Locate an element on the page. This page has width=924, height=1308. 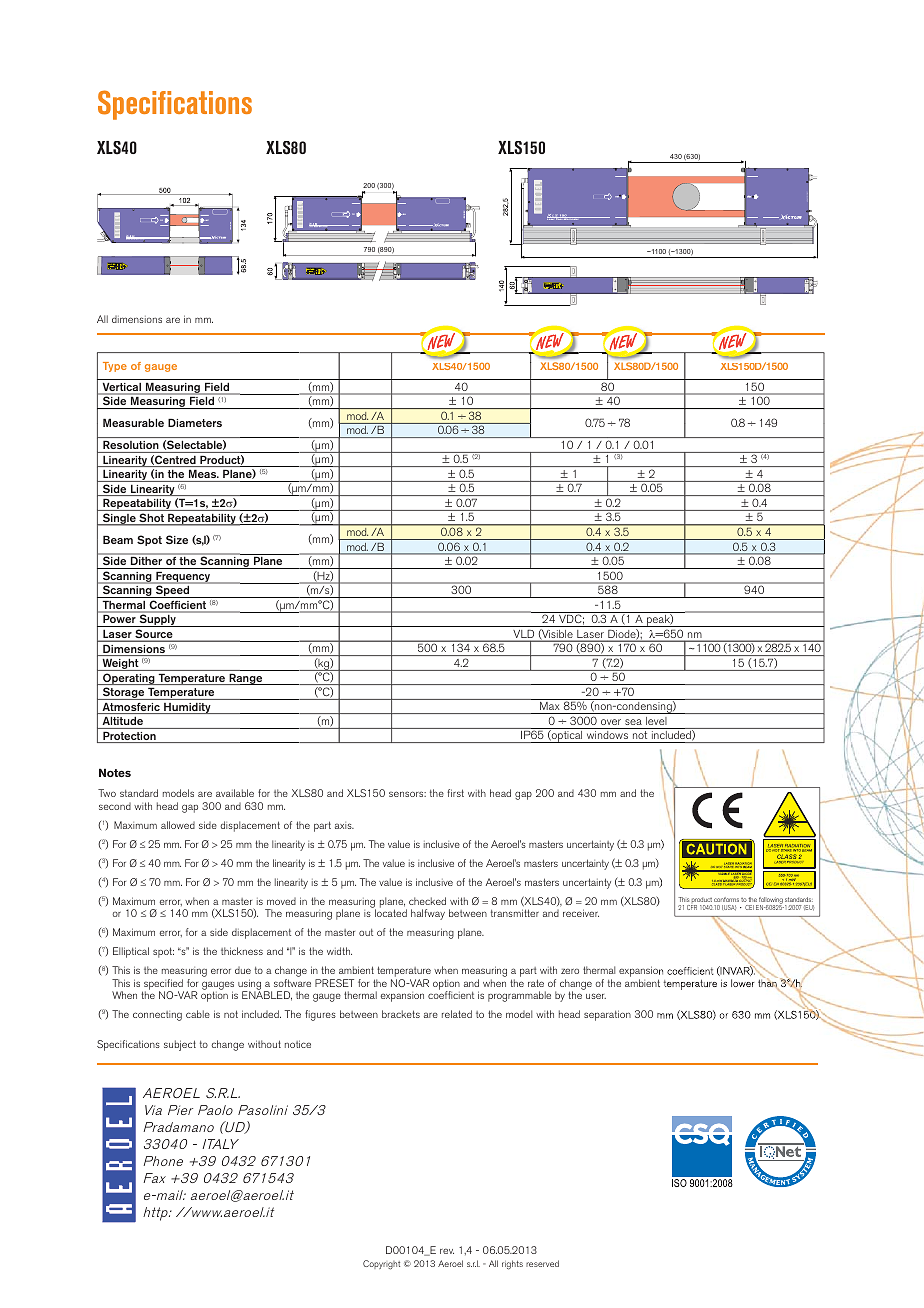
lower is located at coordinates (743, 983).
